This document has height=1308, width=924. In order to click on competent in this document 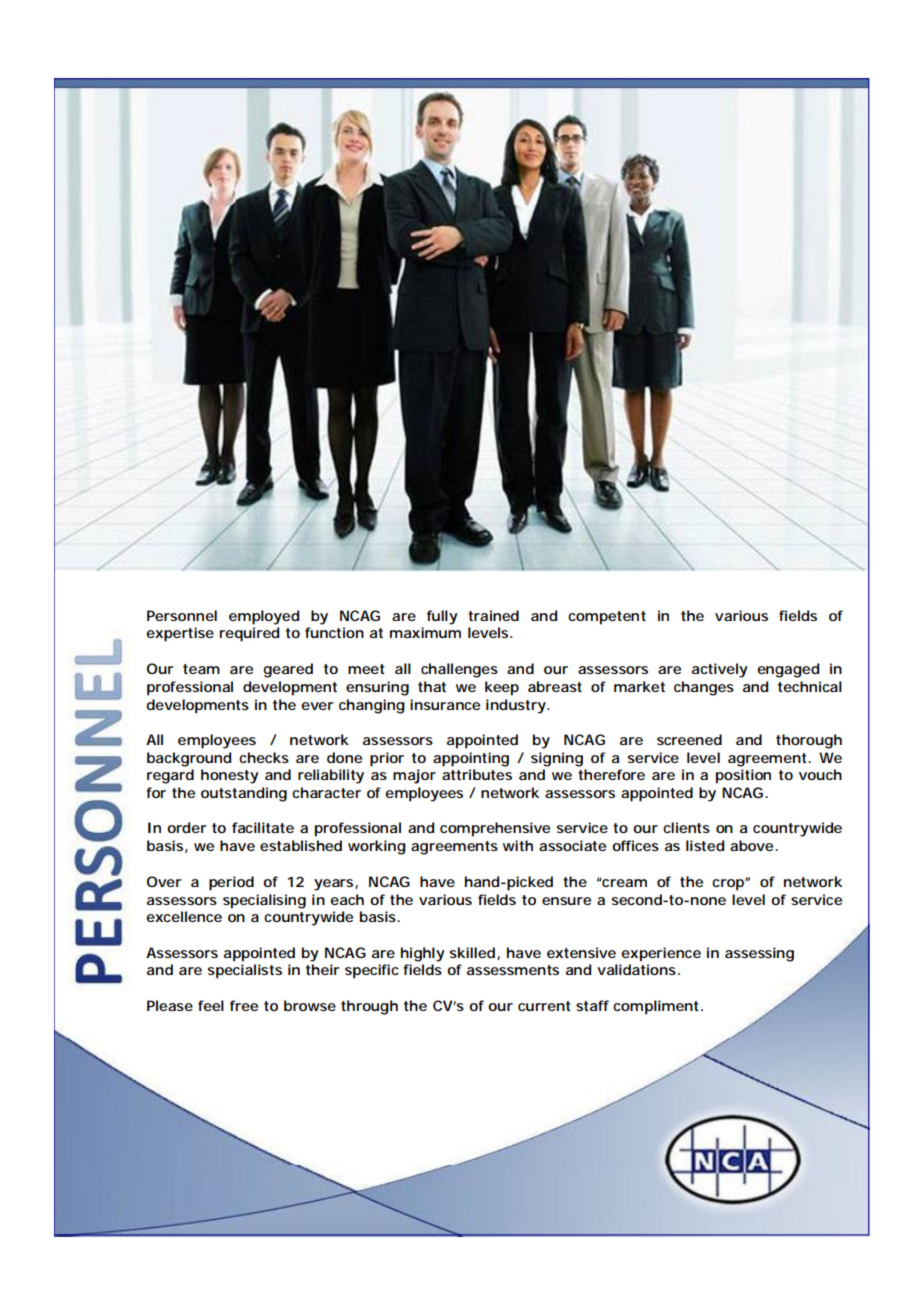, I will do `click(607, 618)`.
